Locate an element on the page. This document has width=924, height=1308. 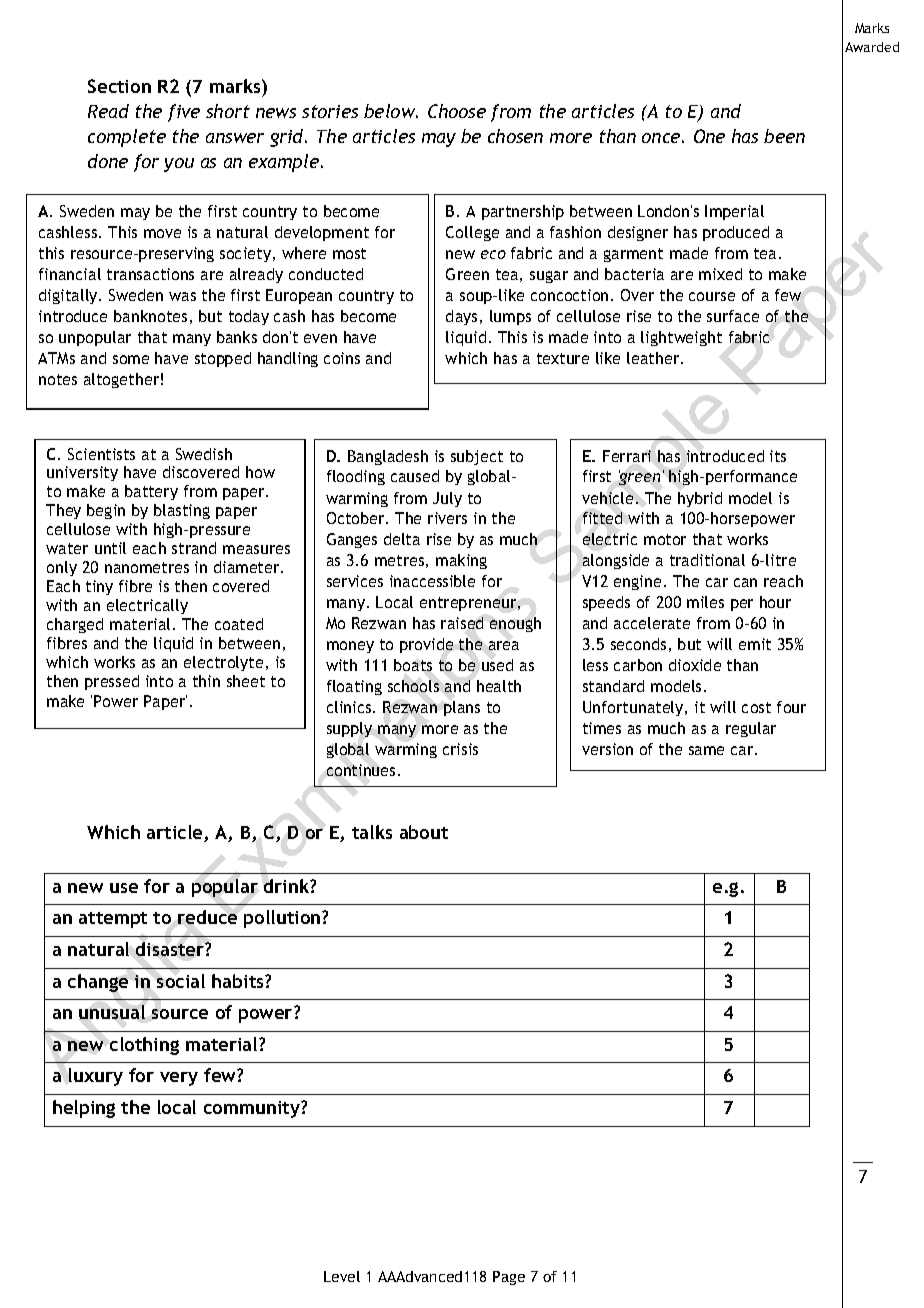
emit is located at coordinates (755, 644).
